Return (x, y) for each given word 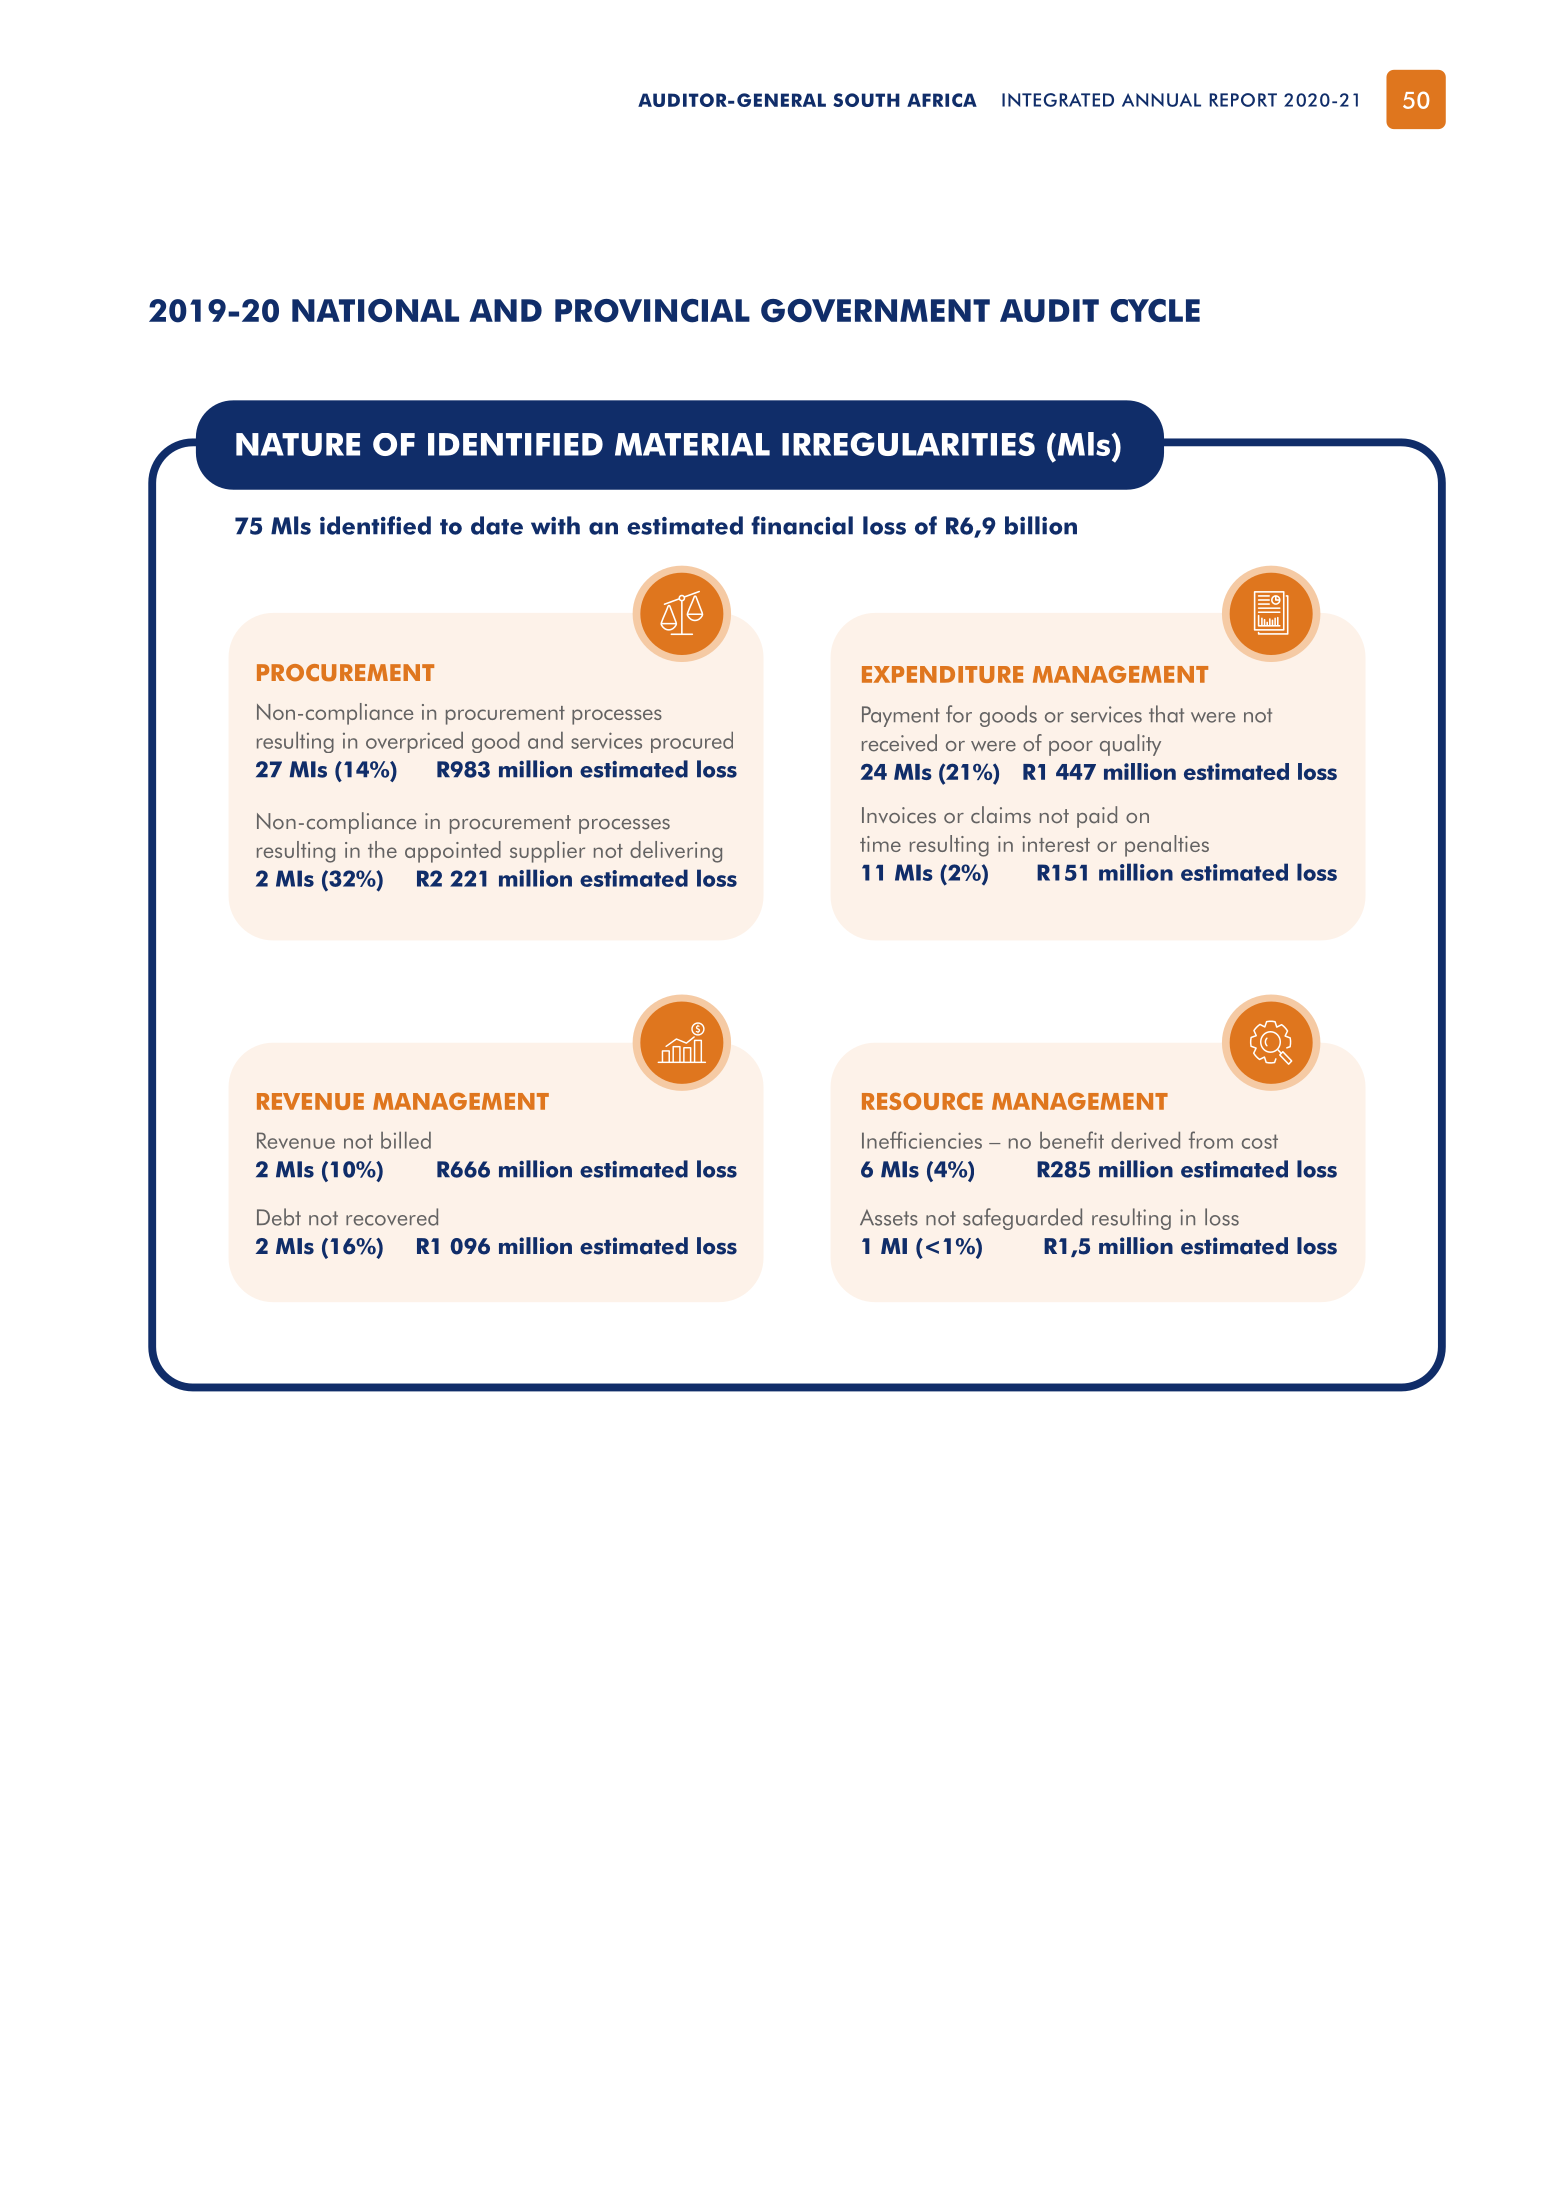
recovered (392, 1217)
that (1166, 714)
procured (692, 742)
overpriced (414, 742)
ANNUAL (1161, 100)
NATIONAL (375, 311)
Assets (889, 1217)
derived (1145, 1140)
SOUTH (866, 100)
